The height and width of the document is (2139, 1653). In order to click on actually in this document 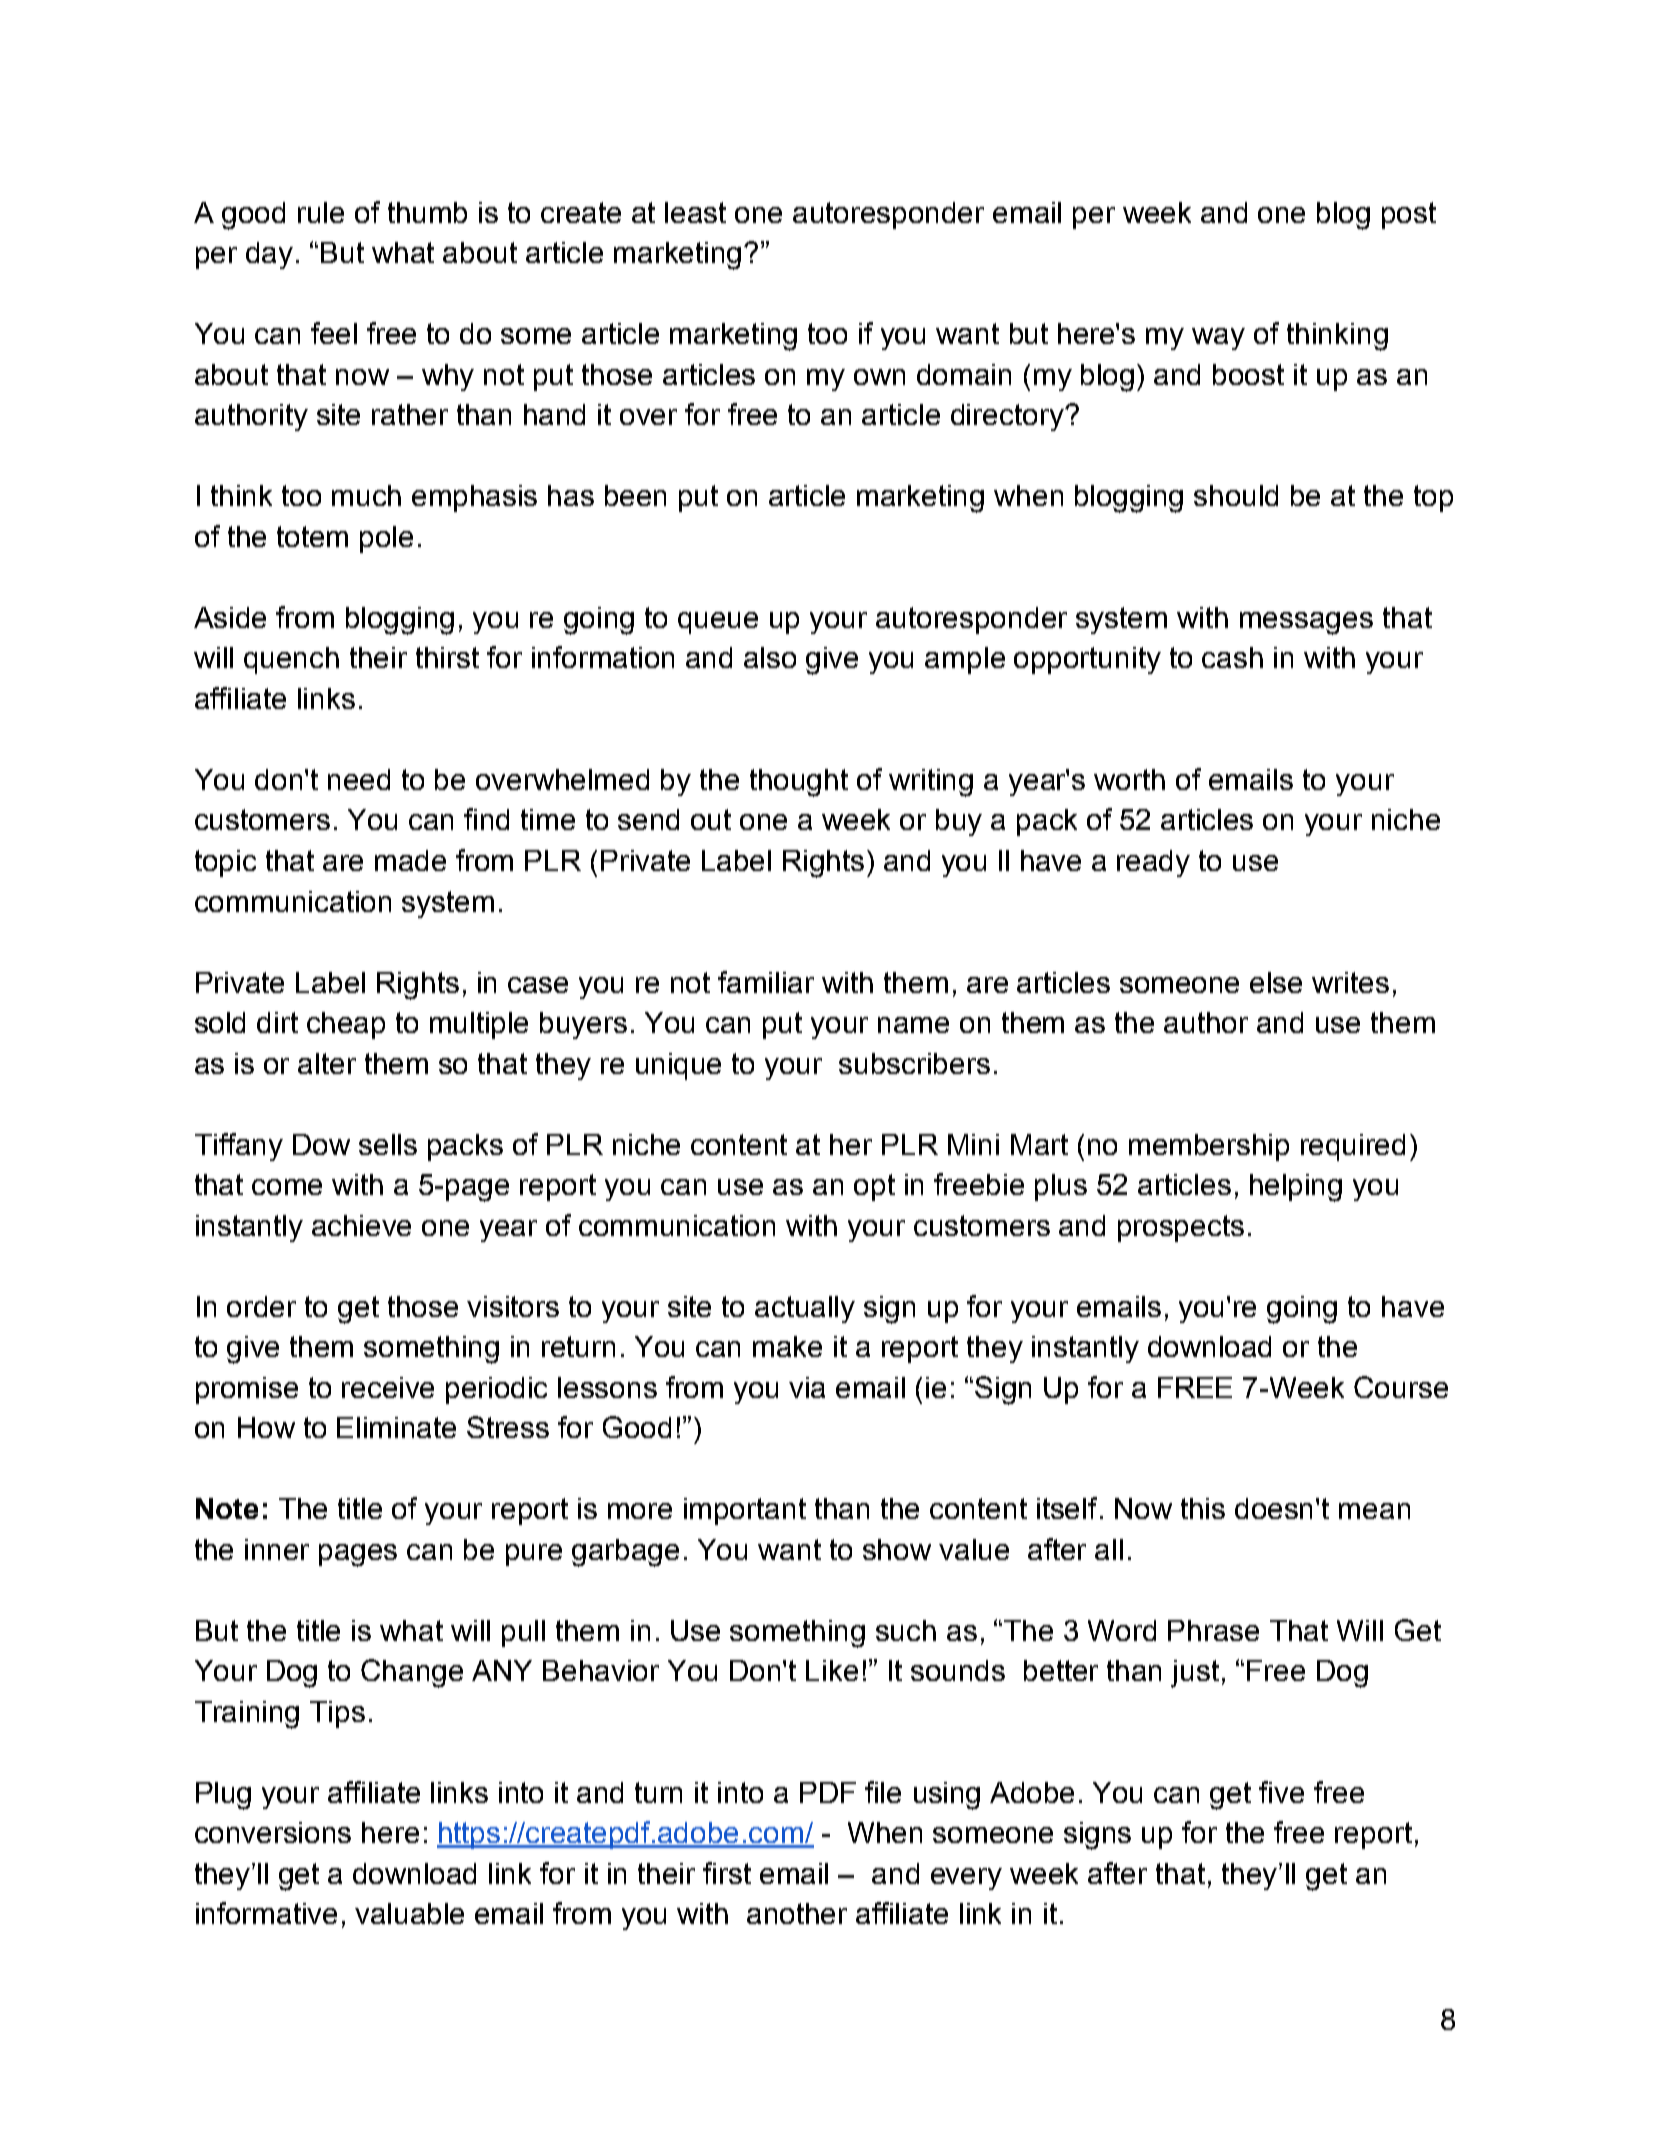, I will do `click(805, 1309)`.
